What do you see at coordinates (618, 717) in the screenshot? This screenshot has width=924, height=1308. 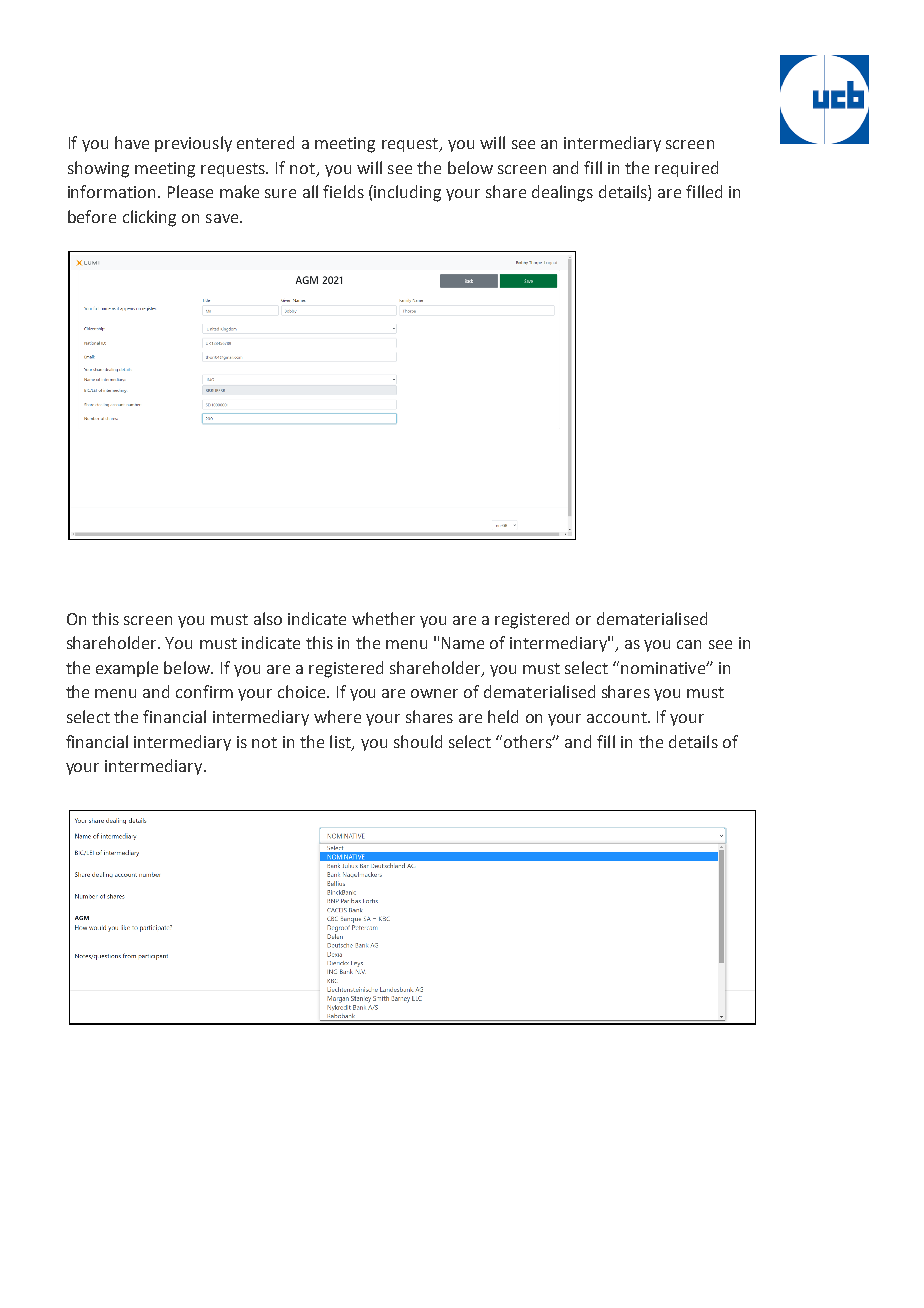 I see `account` at bounding box center [618, 717].
